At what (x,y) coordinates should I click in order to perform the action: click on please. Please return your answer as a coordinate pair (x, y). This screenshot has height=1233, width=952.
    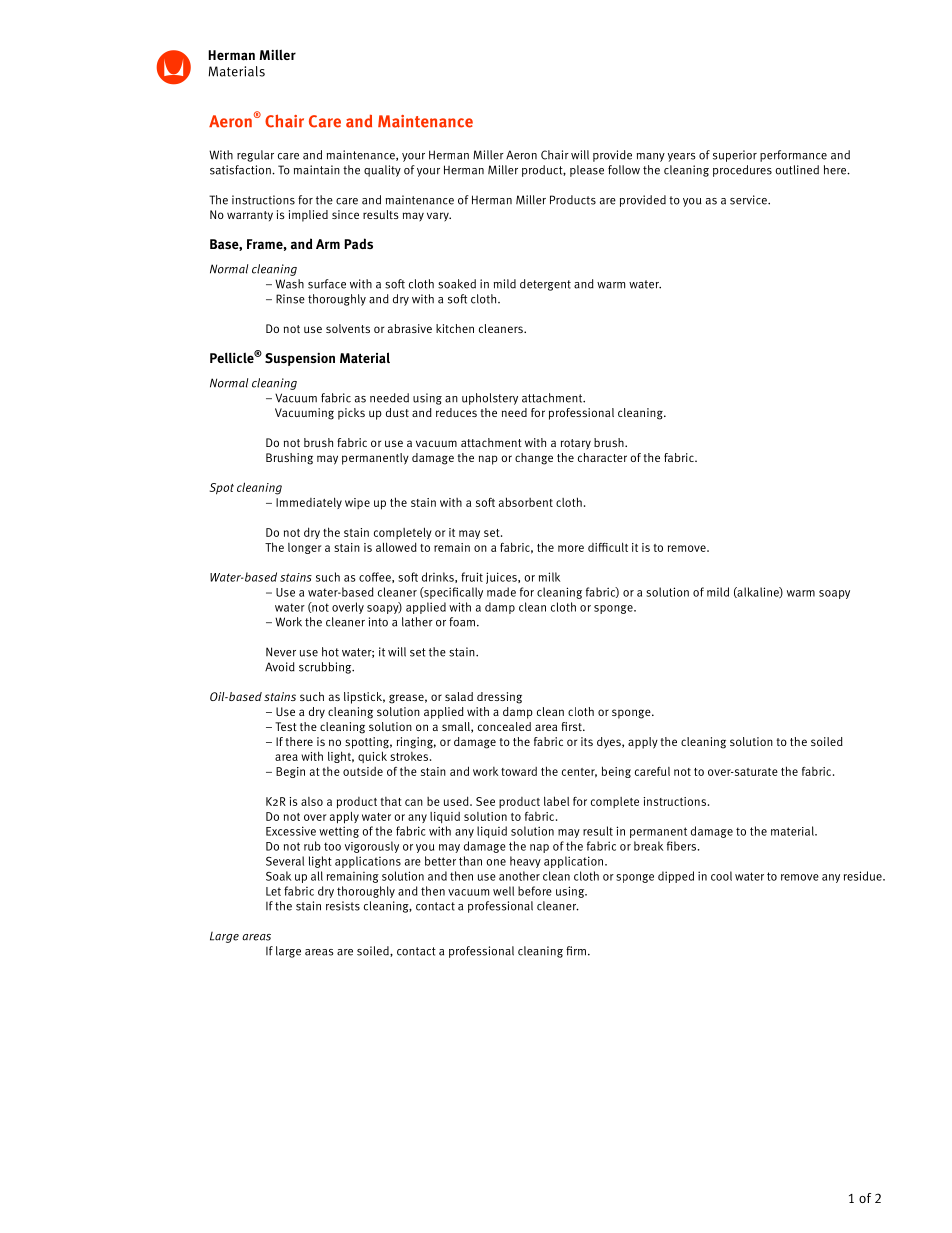
    Looking at the image, I should click on (587, 171).
